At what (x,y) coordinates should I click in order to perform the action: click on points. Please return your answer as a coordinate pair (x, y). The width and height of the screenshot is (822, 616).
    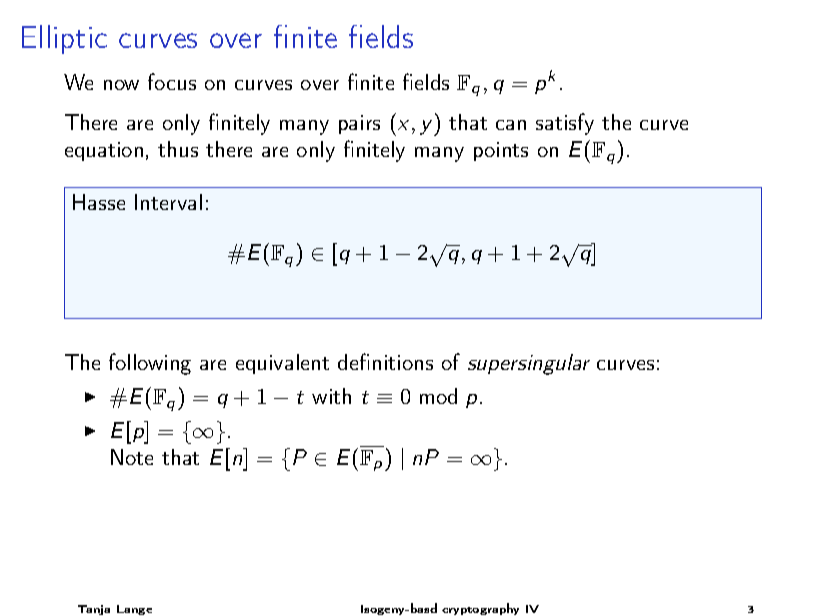
    Looking at the image, I should click on (501, 151).
